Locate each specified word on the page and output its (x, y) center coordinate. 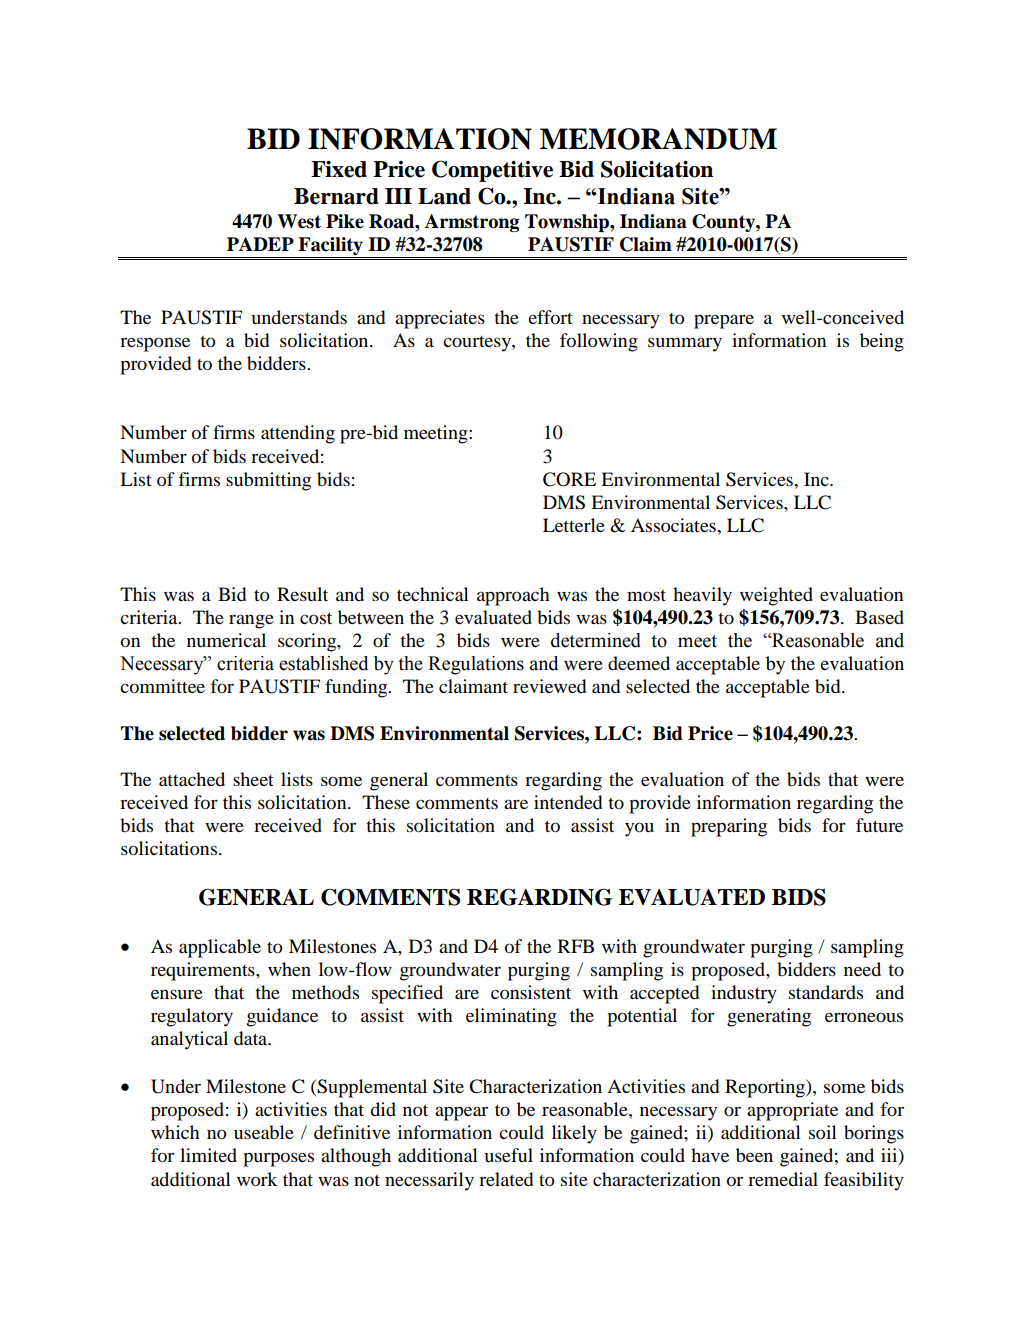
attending (298, 434)
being (882, 342)
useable (264, 1132)
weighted (776, 596)
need (862, 969)
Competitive (492, 171)
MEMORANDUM (658, 139)
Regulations (476, 665)
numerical (226, 640)
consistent (531, 992)
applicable (220, 948)
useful (508, 1155)
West (299, 221)
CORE (569, 479)
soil (823, 1132)
